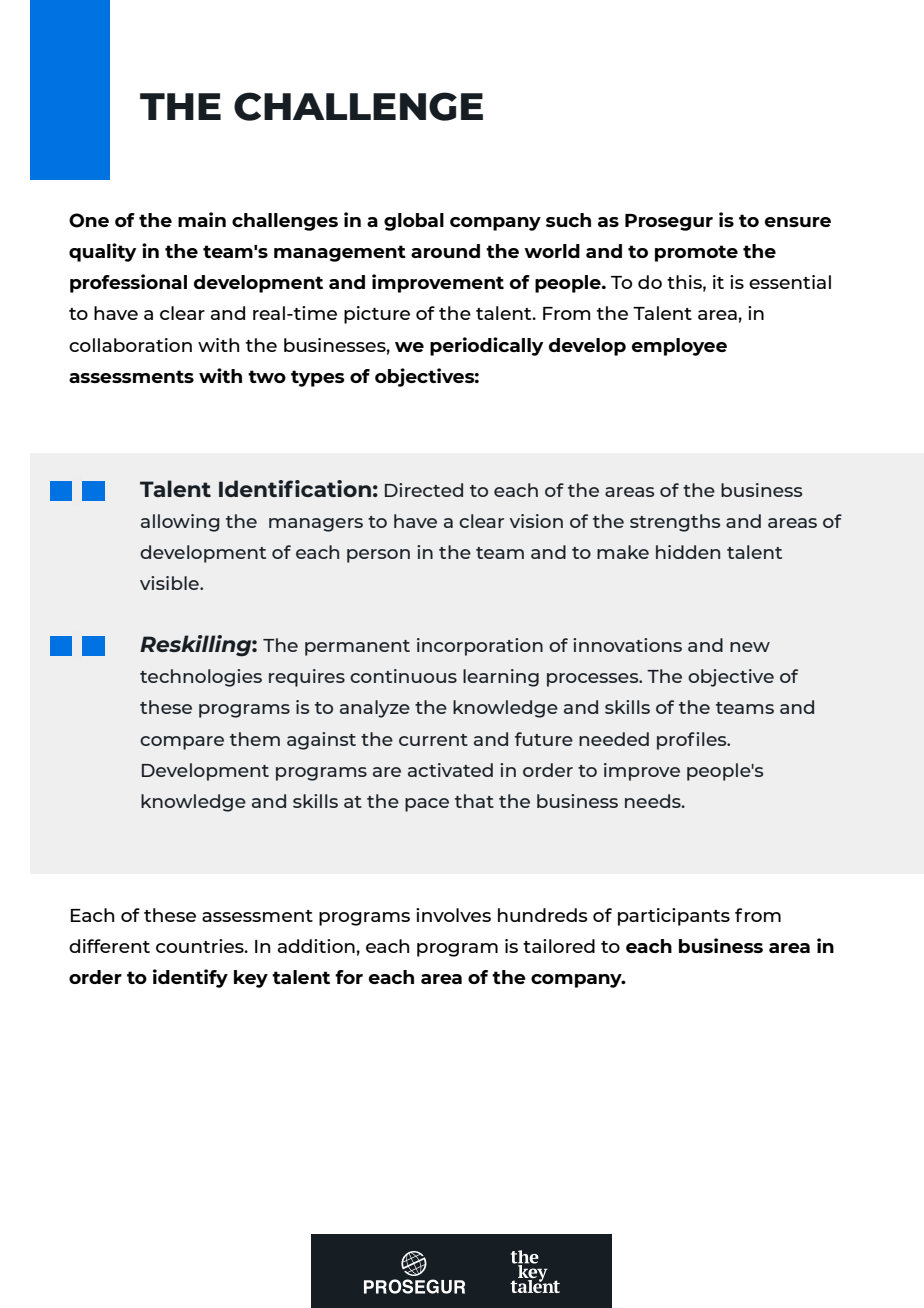 Image resolution: width=924 pixels, height=1308 pixels. What do you see at coordinates (180, 523) in the image?
I see `allowing` at bounding box center [180, 523].
